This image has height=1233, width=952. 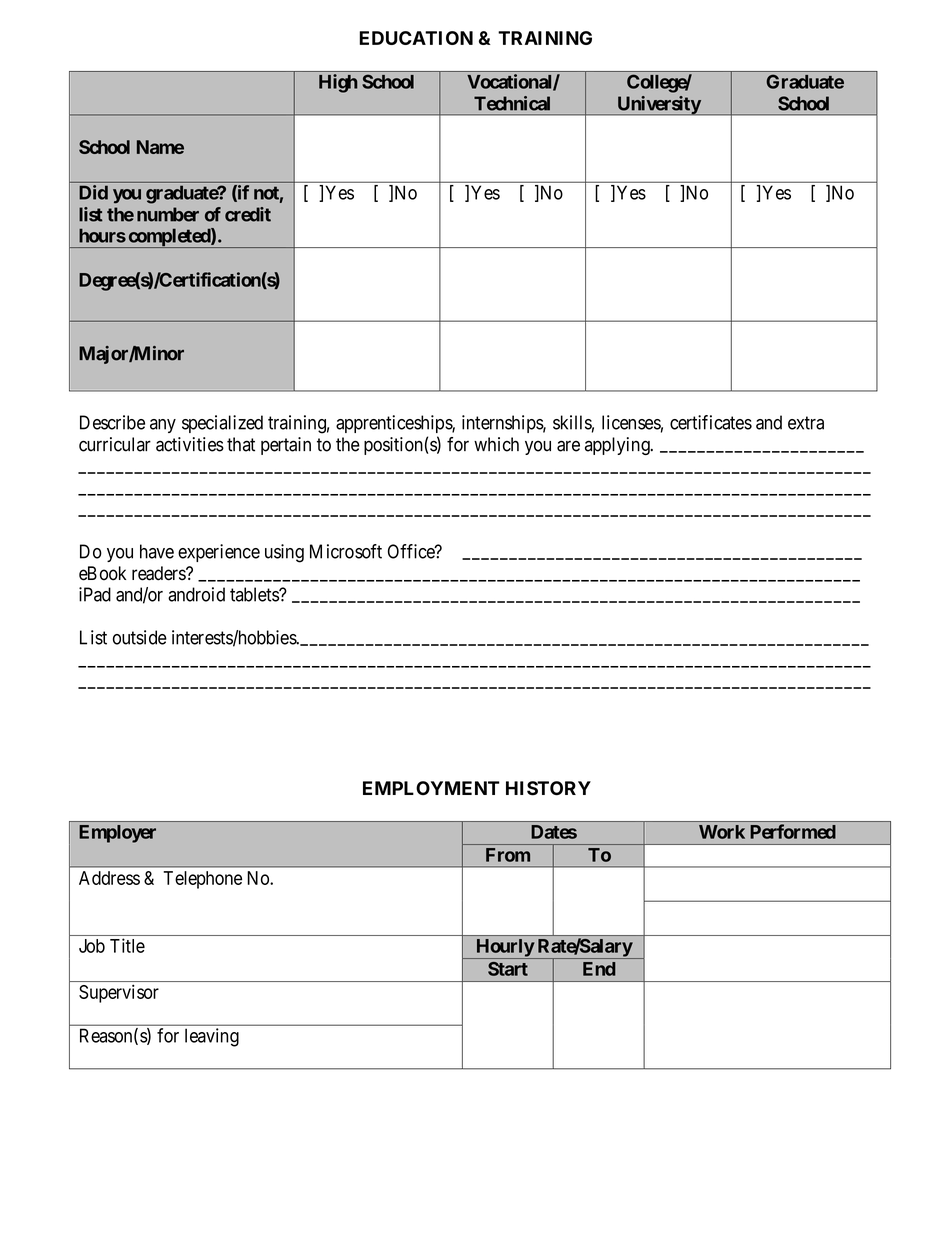 What do you see at coordinates (212, 1037) in the image?
I see `leaving` at bounding box center [212, 1037].
